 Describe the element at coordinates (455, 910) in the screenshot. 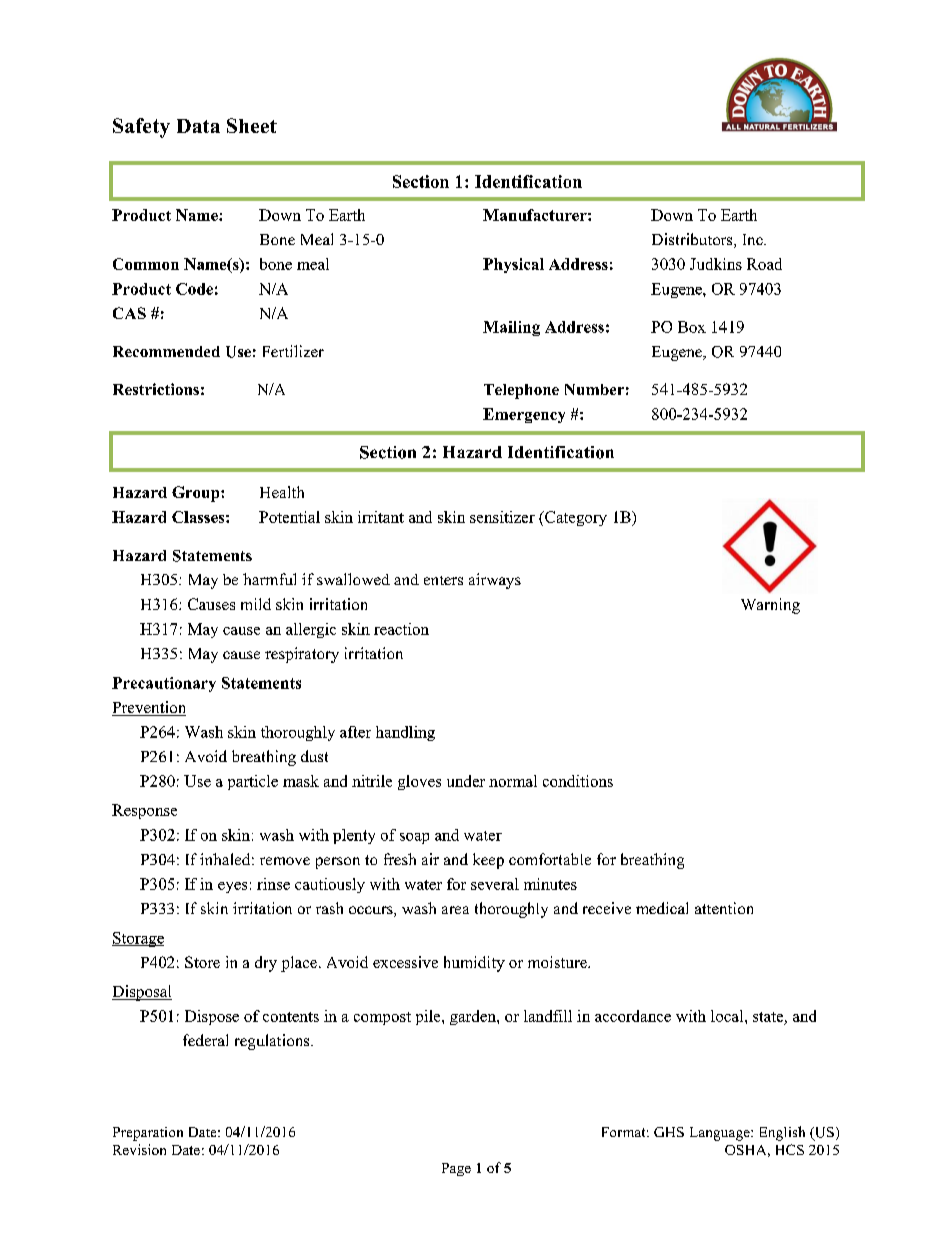

I see `area` at that location.
